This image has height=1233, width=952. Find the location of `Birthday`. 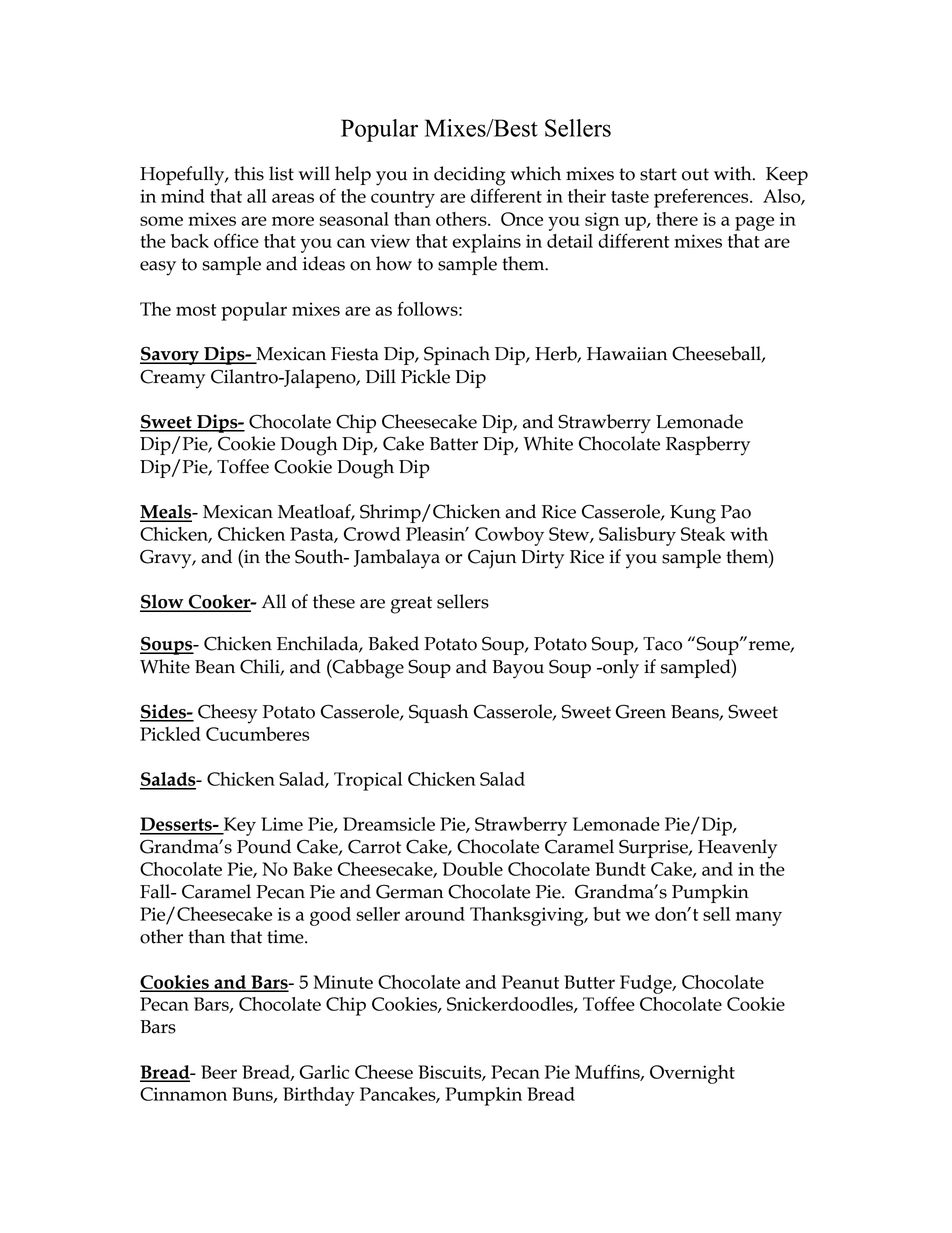

Birthday is located at coordinates (319, 1096).
